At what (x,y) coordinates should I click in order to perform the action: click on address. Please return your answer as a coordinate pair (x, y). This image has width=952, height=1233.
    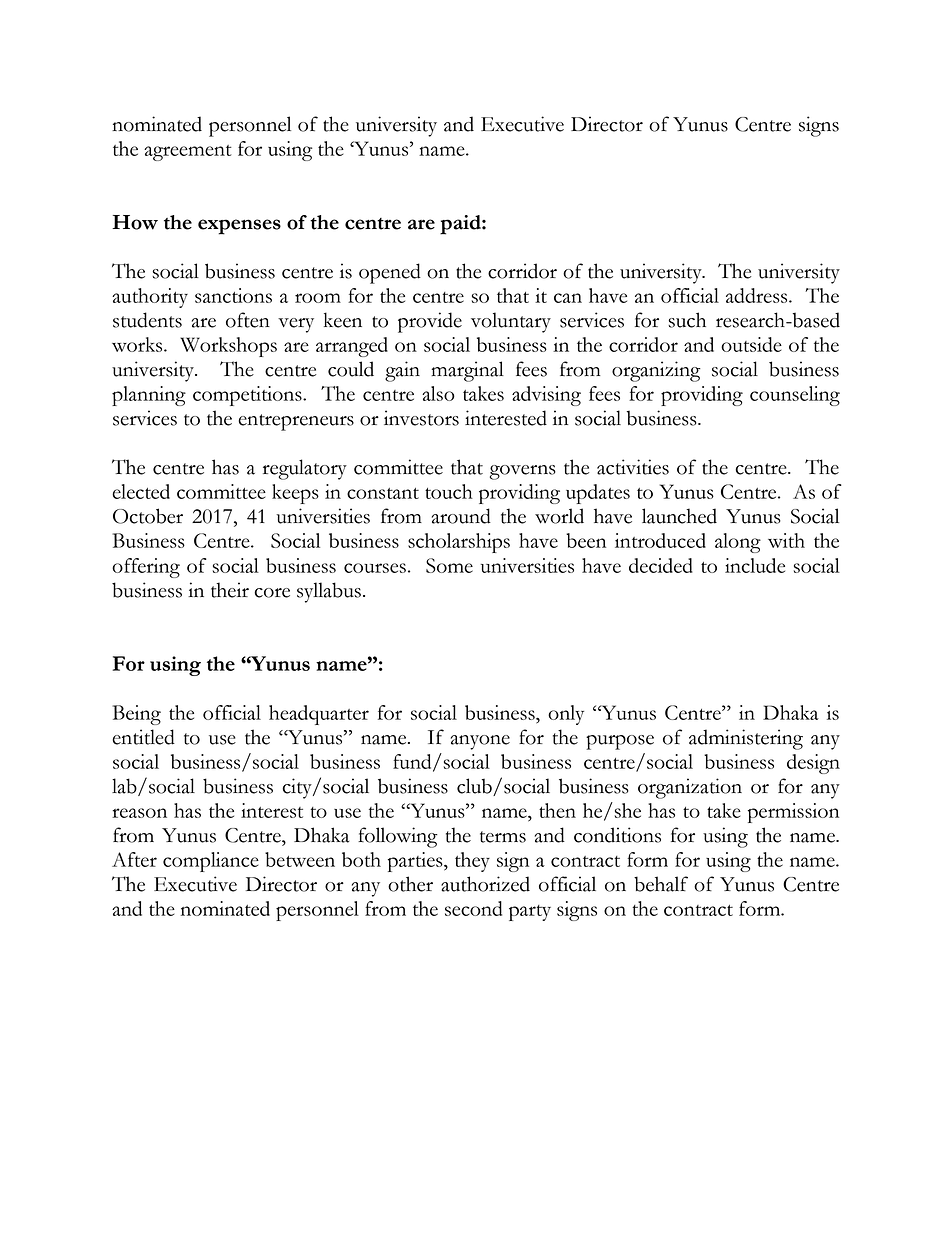
    Looking at the image, I should click on (758, 295).
